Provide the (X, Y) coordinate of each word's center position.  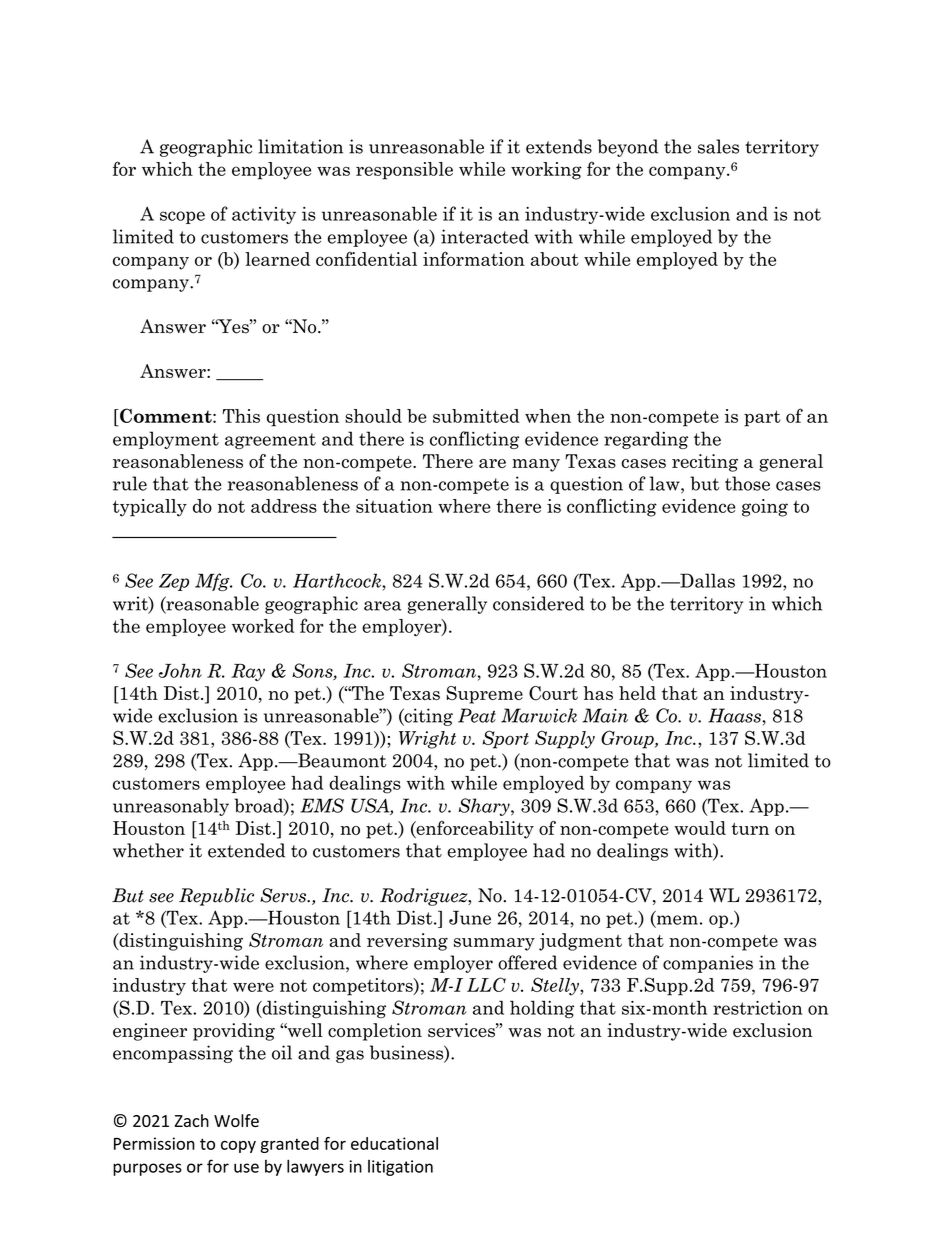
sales (718, 146)
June (470, 917)
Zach (192, 1120)
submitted (476, 416)
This (241, 416)
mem (676, 921)
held (637, 693)
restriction (758, 1008)
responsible (404, 171)
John (180, 670)
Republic (216, 897)
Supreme (484, 695)
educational (394, 1143)
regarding (646, 440)
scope (182, 217)
